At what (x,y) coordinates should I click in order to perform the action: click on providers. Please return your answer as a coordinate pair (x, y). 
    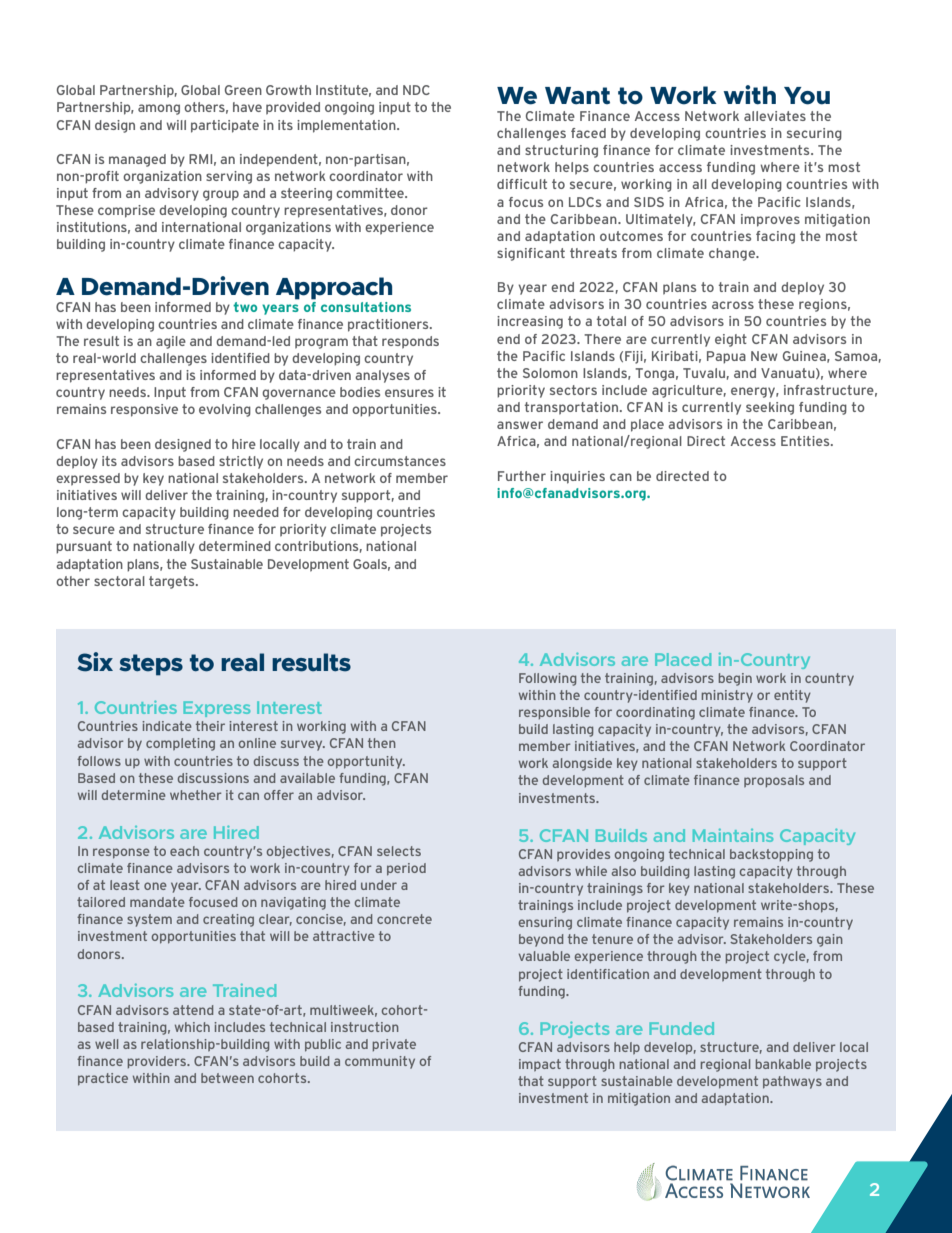
    Looking at the image, I should click on (158, 1062).
